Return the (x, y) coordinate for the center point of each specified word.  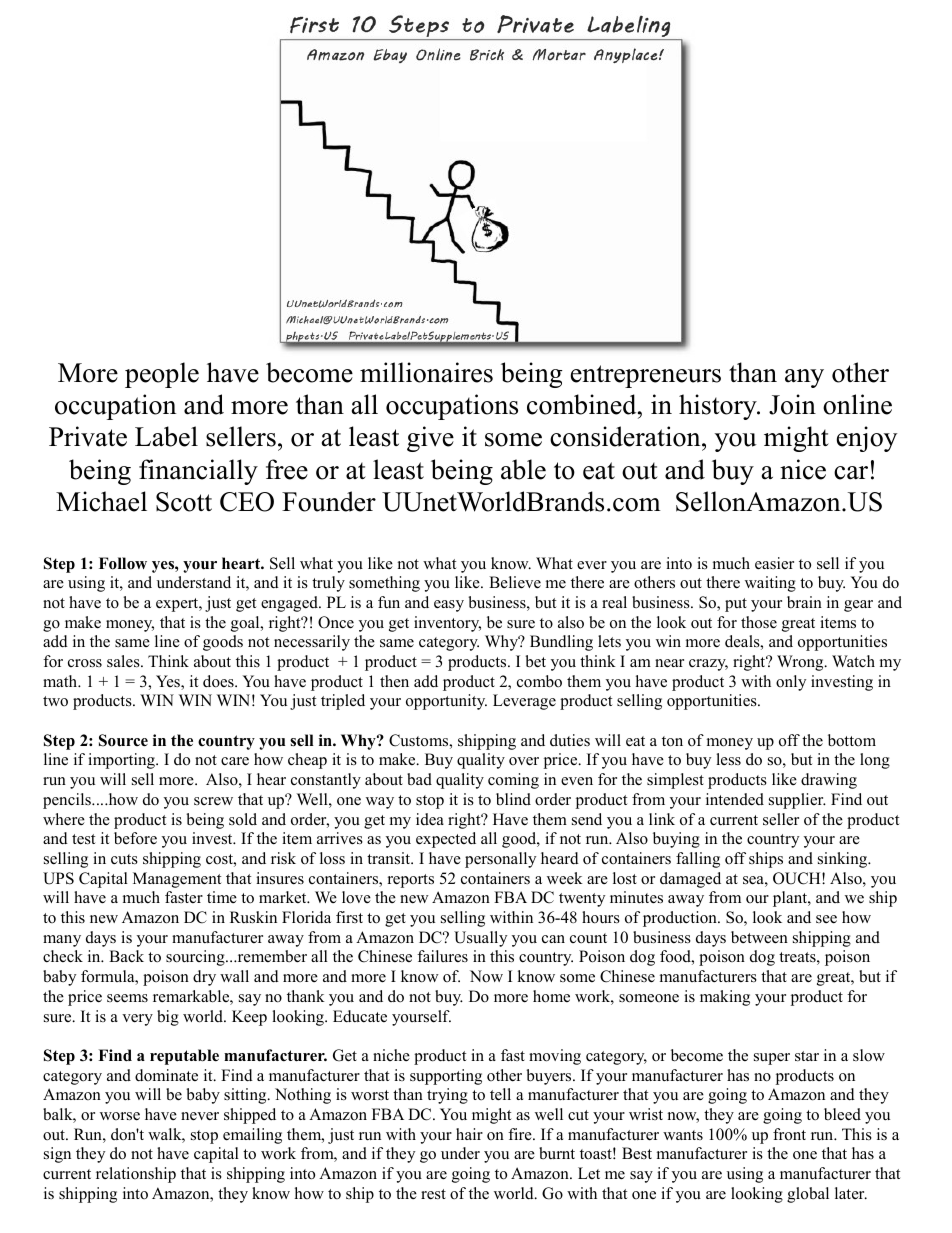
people (162, 375)
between (759, 937)
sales (124, 661)
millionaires (426, 372)
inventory (447, 624)
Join (792, 404)
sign (57, 1155)
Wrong (801, 663)
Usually (480, 939)
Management (177, 880)
